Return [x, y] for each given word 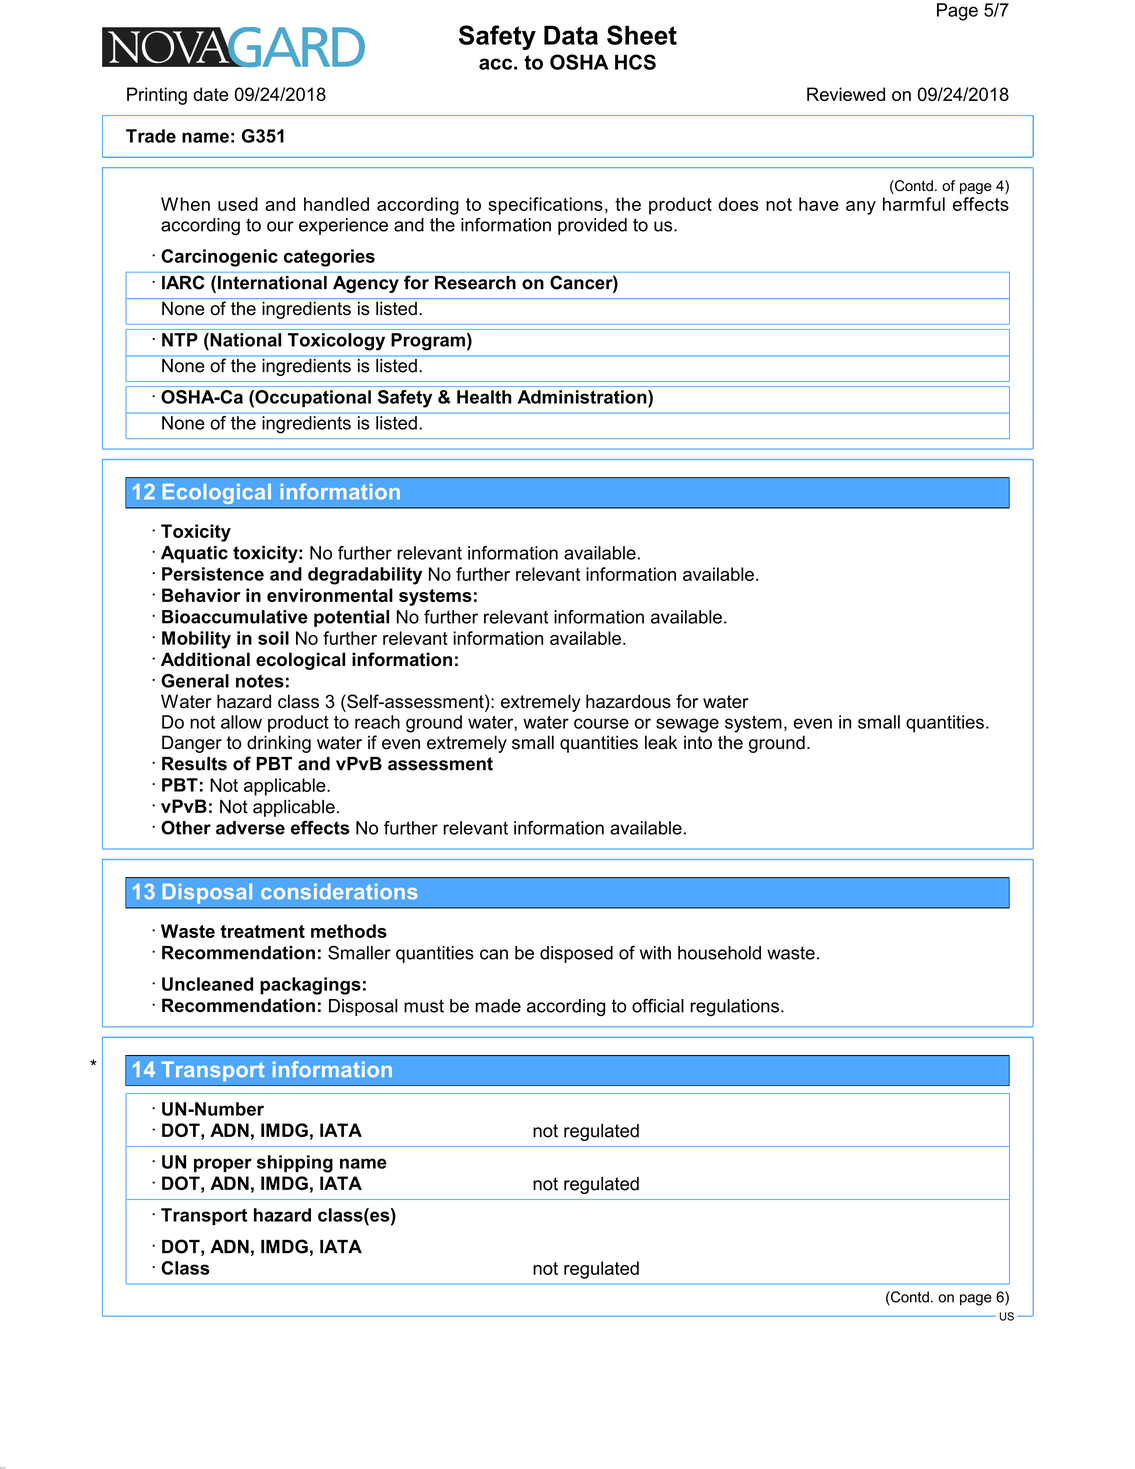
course [601, 723]
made [498, 1006]
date [211, 94]
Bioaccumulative [235, 617]
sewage [687, 725]
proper [223, 1165]
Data [571, 35]
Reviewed [846, 94]
